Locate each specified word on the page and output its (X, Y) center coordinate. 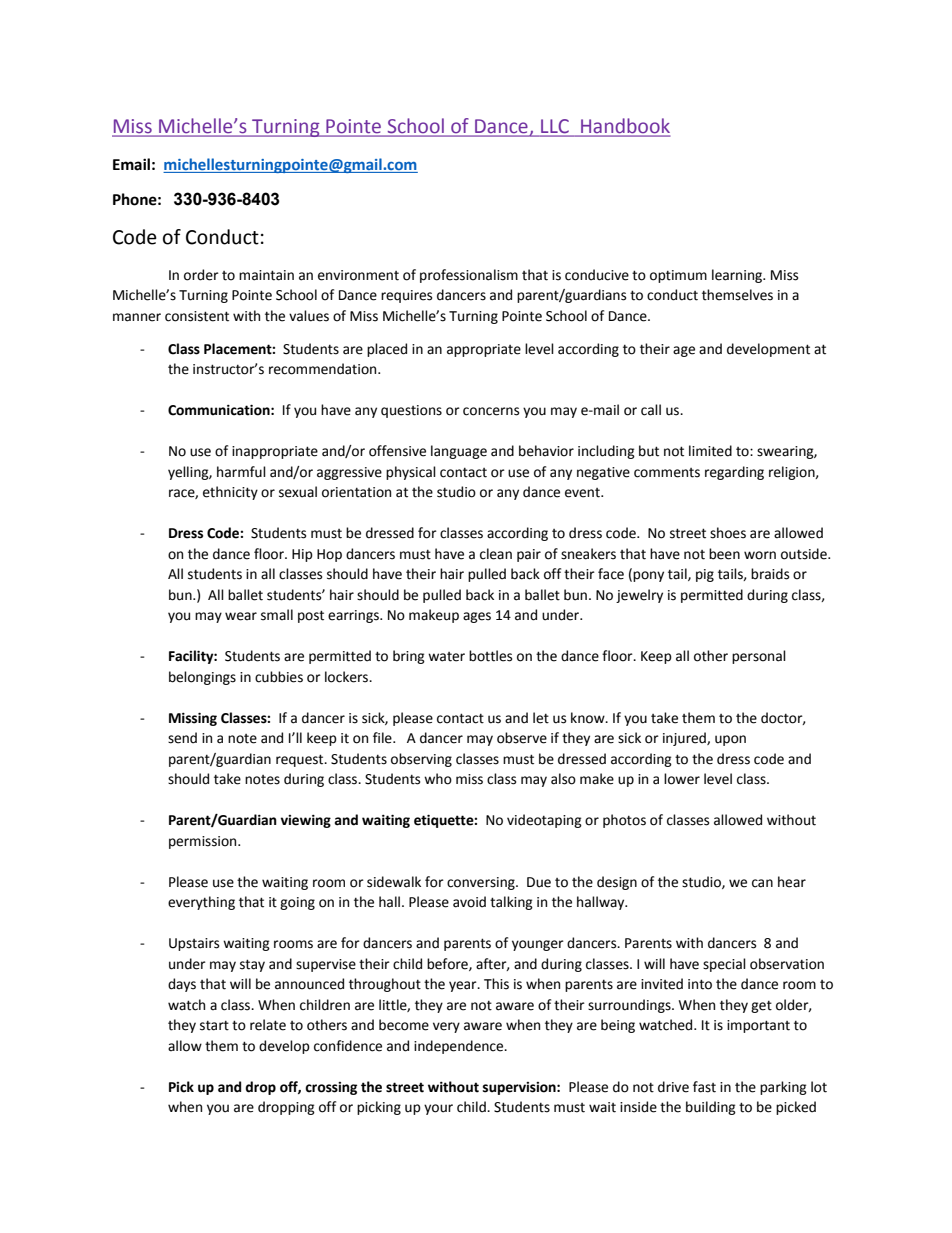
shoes (728, 533)
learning (738, 276)
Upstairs (194, 944)
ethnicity (230, 493)
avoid (469, 902)
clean (496, 554)
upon (730, 740)
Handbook (624, 127)
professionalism (469, 276)
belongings (202, 678)
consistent (197, 316)
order (201, 275)
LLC (555, 127)
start (214, 1026)
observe (522, 738)
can (762, 883)
